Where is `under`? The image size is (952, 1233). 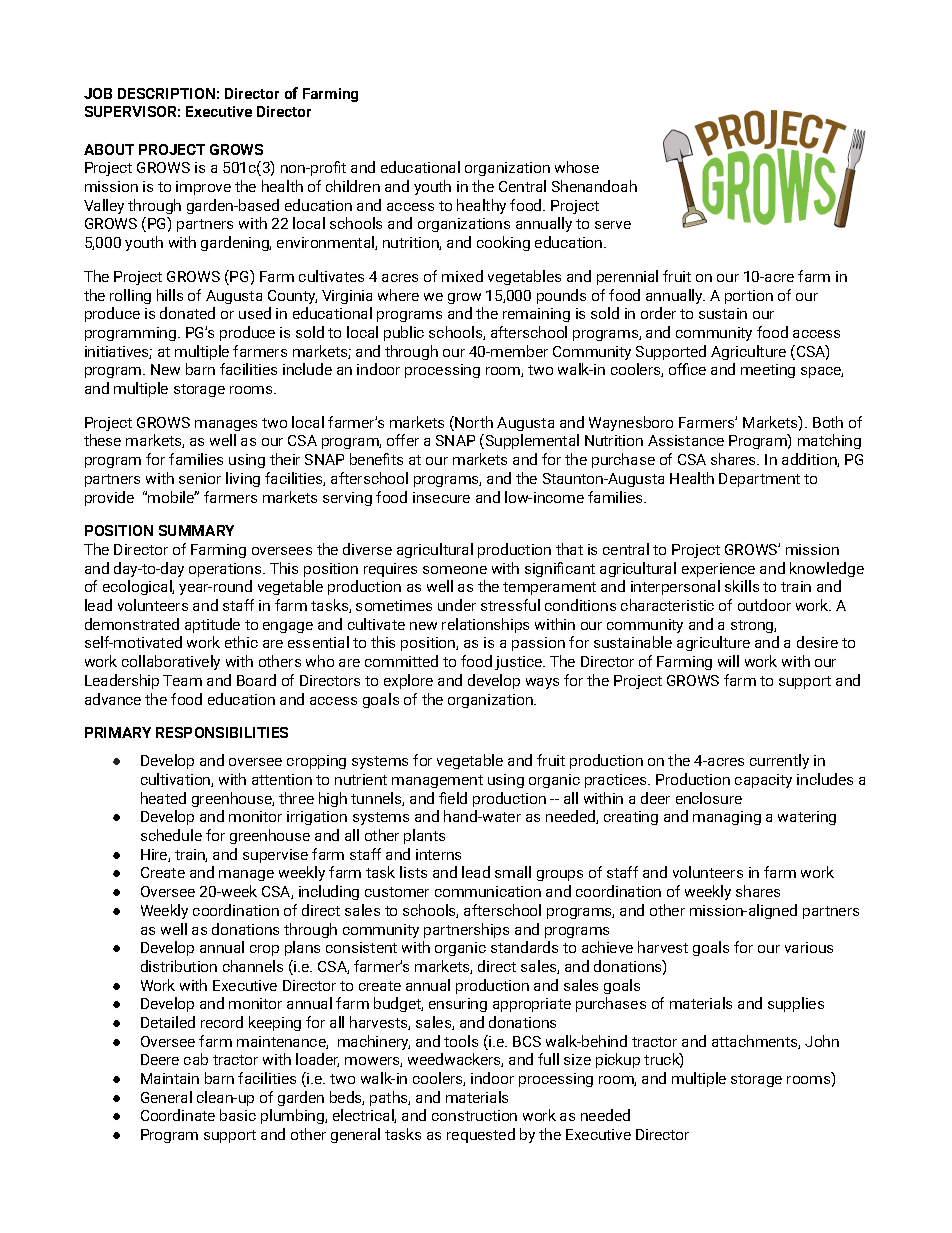
under is located at coordinates (457, 605).
